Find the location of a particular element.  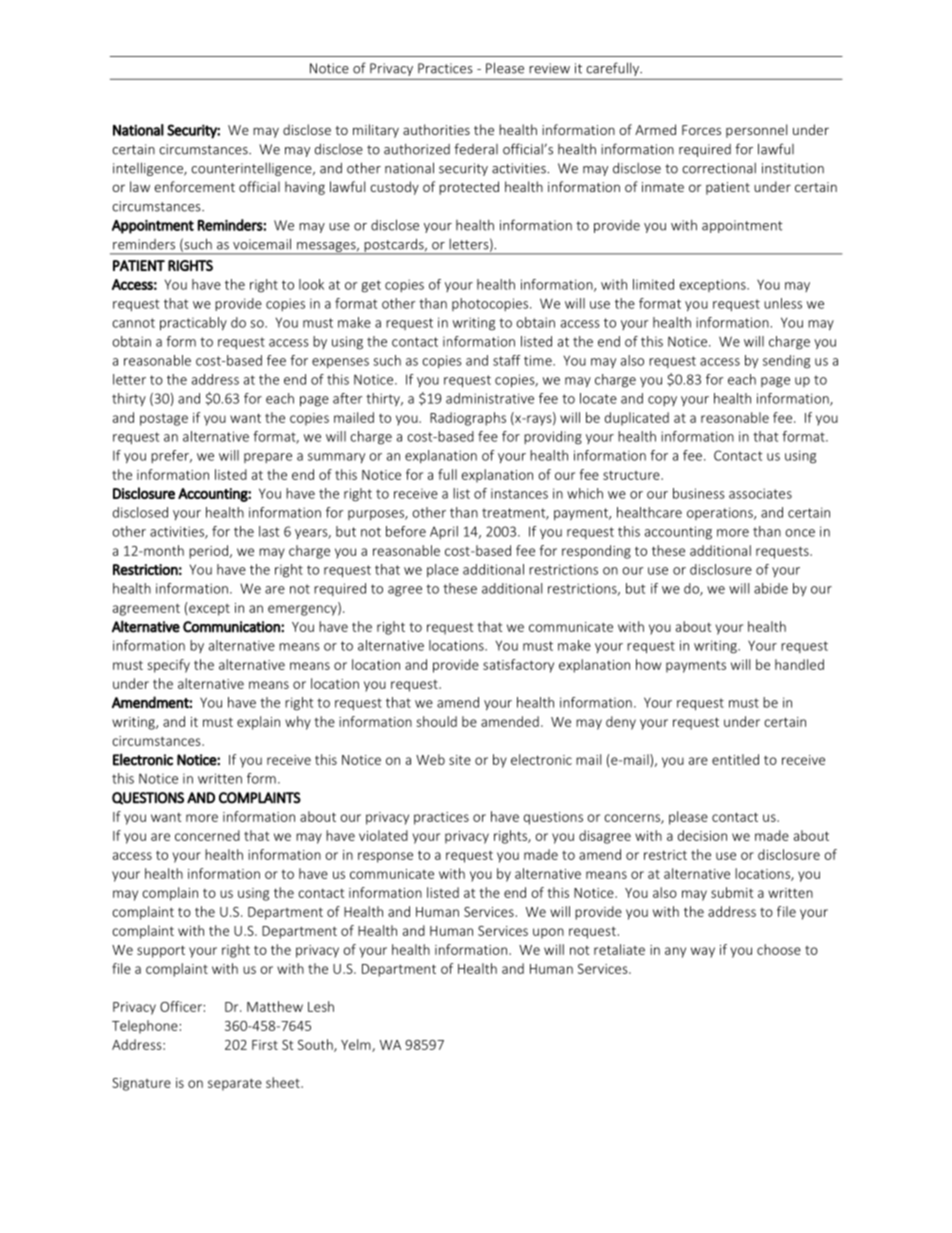

South is located at coordinates (316, 1045).
